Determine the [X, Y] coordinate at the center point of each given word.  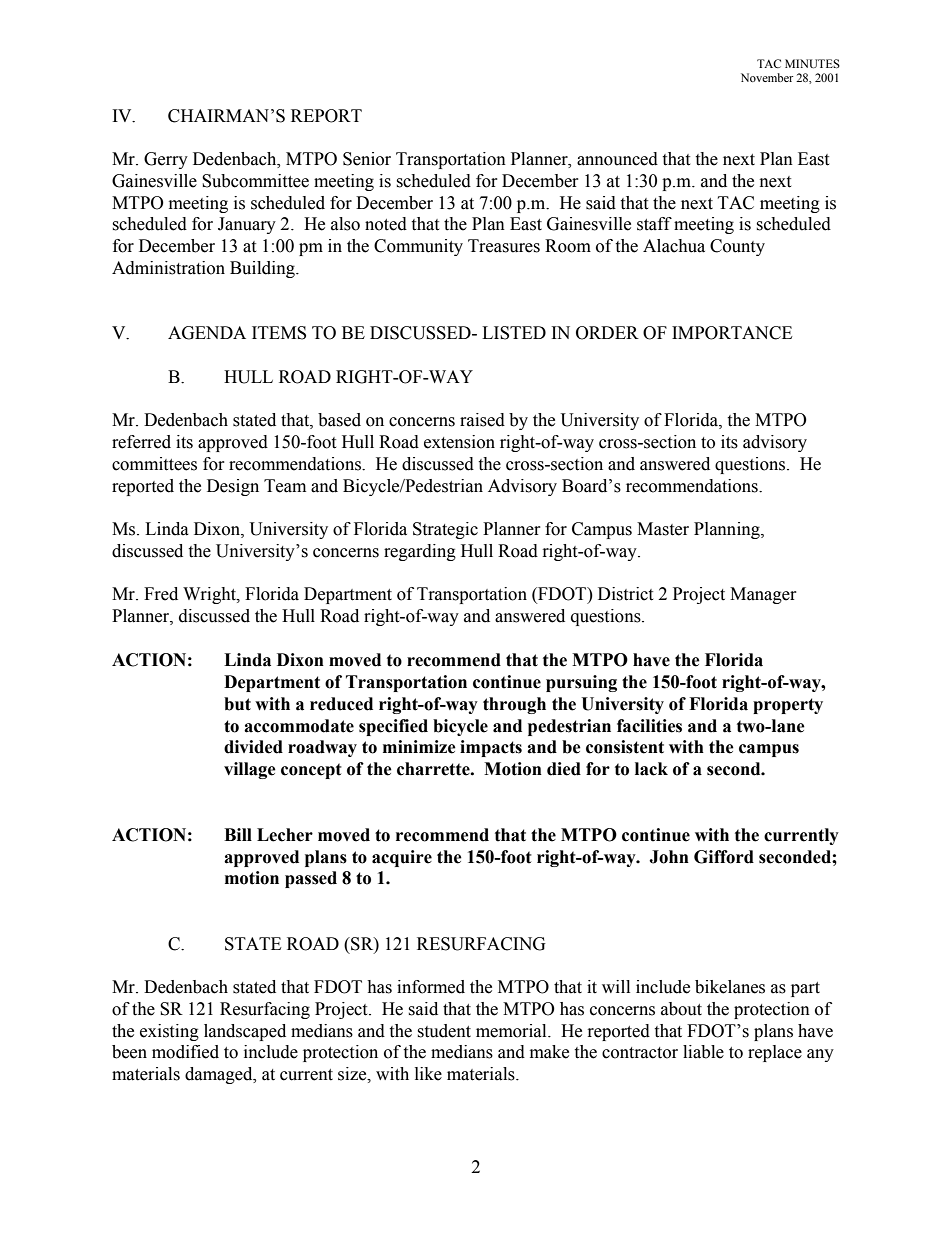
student [444, 1031]
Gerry [166, 160]
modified [185, 1052]
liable [703, 1052]
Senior [367, 159]
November [767, 77]
